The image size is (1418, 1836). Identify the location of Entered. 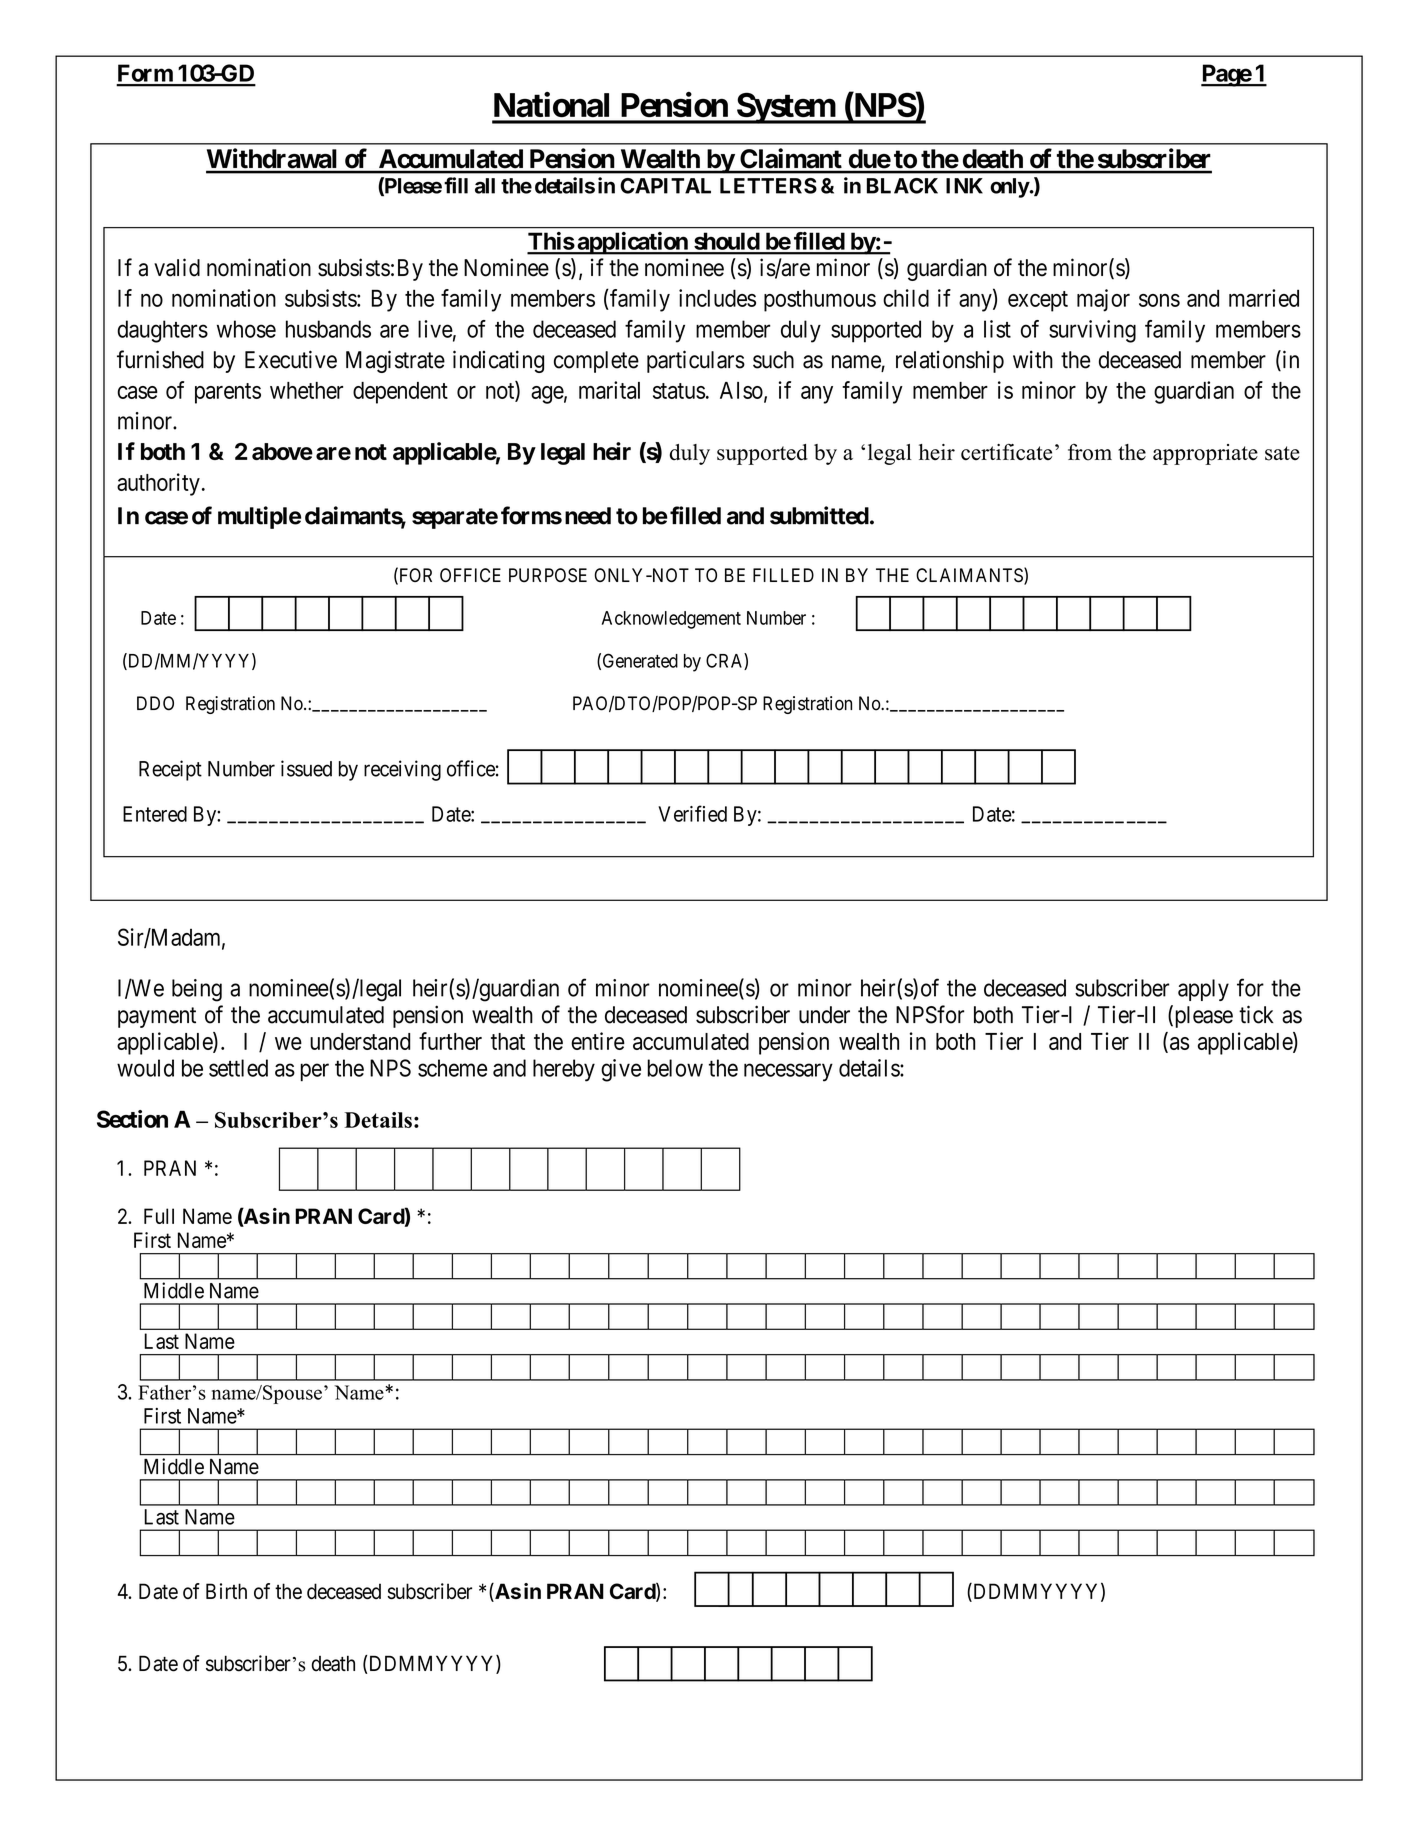
(155, 814).
